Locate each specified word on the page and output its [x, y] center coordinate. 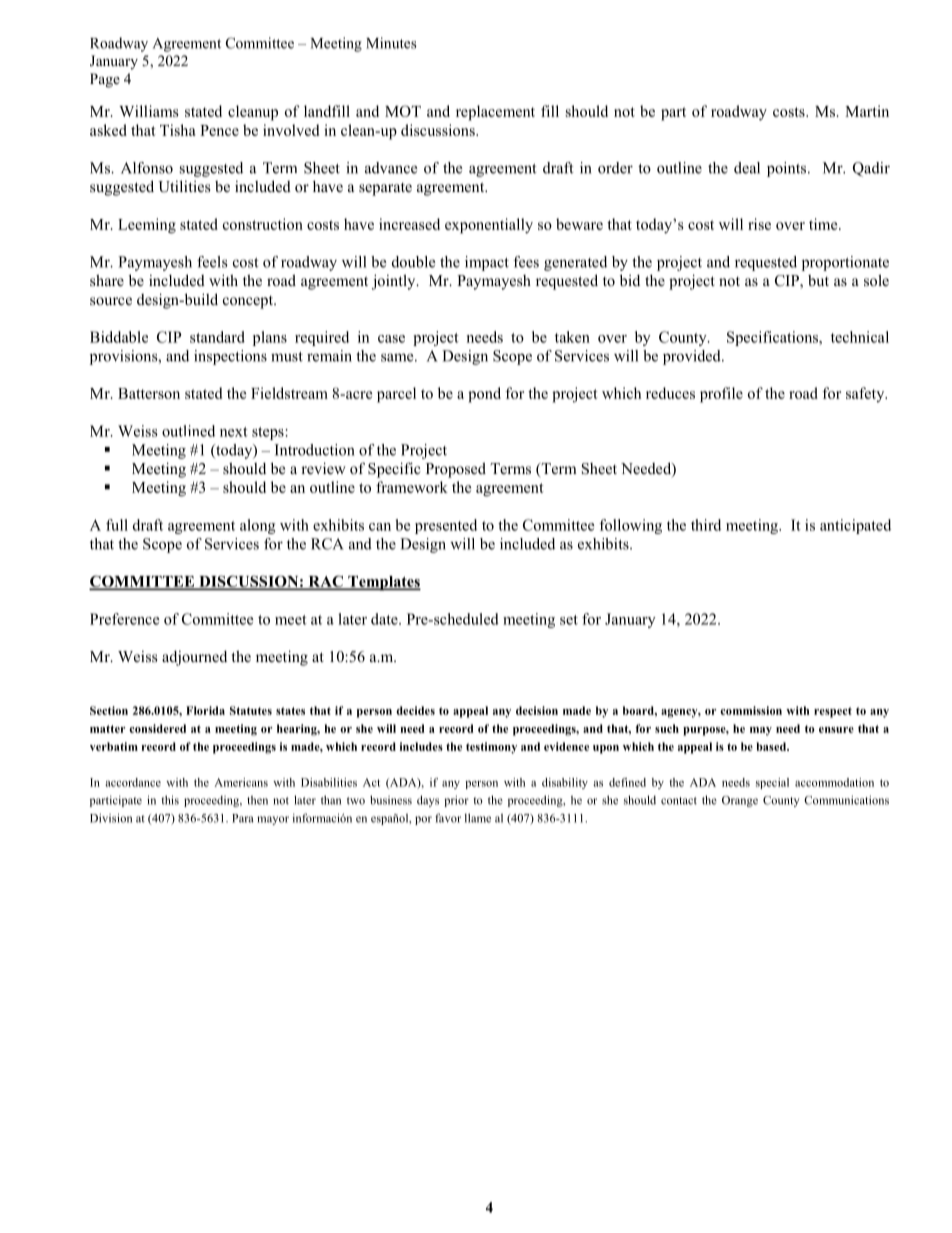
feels [212, 262]
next [234, 432]
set [569, 620]
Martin [867, 111]
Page [105, 80]
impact [487, 263]
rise [759, 224]
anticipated [855, 526]
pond [484, 395]
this [170, 800]
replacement [495, 113]
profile [721, 395]
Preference [124, 619]
